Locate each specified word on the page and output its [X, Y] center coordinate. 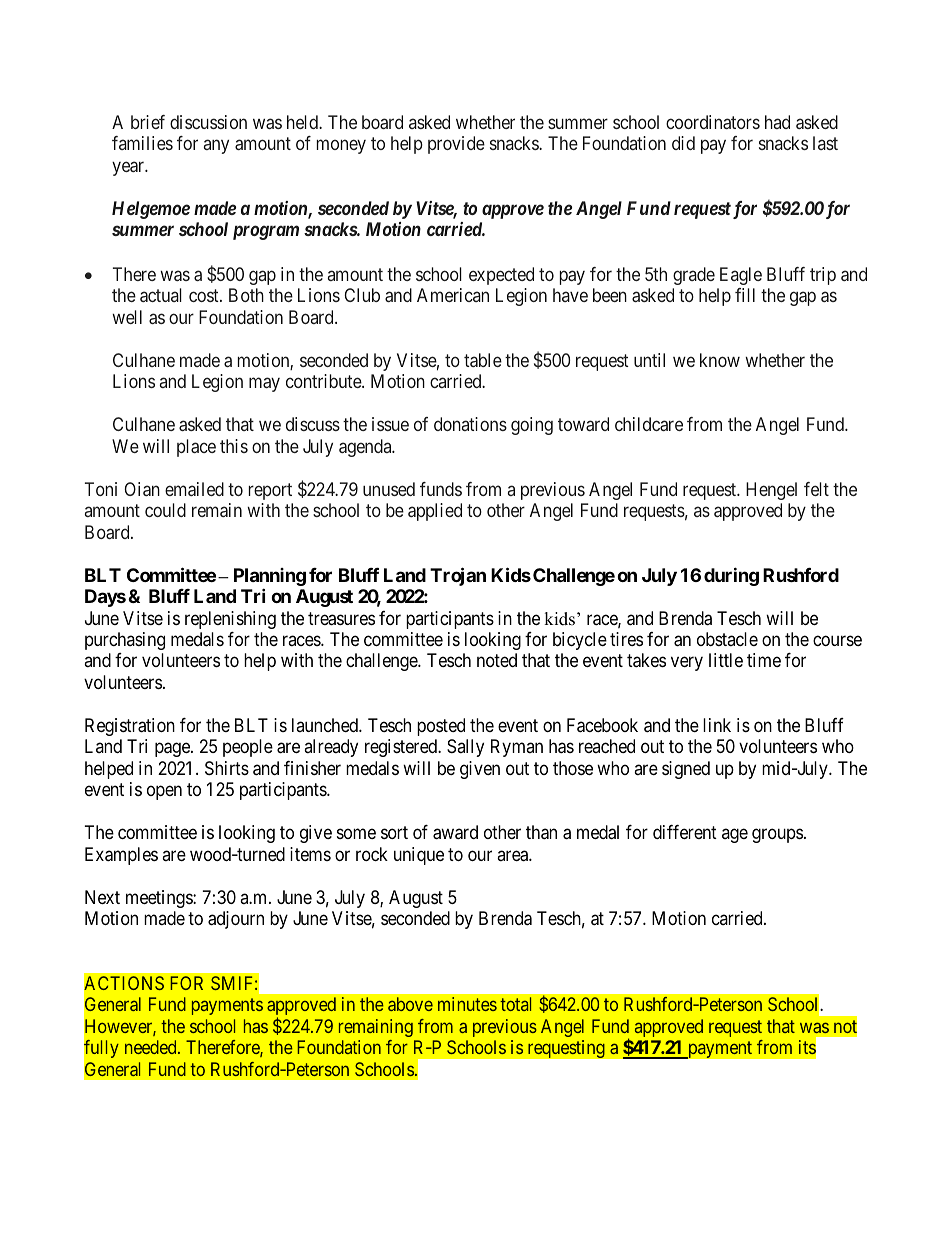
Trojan [458, 576]
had [777, 122]
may [264, 385]
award [455, 832]
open [164, 793]
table [483, 360]
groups [777, 836]
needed [152, 1047]
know [720, 360]
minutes [467, 1004]
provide [456, 145]
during [731, 576]
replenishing [230, 620]
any [216, 147]
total [515, 1004]
